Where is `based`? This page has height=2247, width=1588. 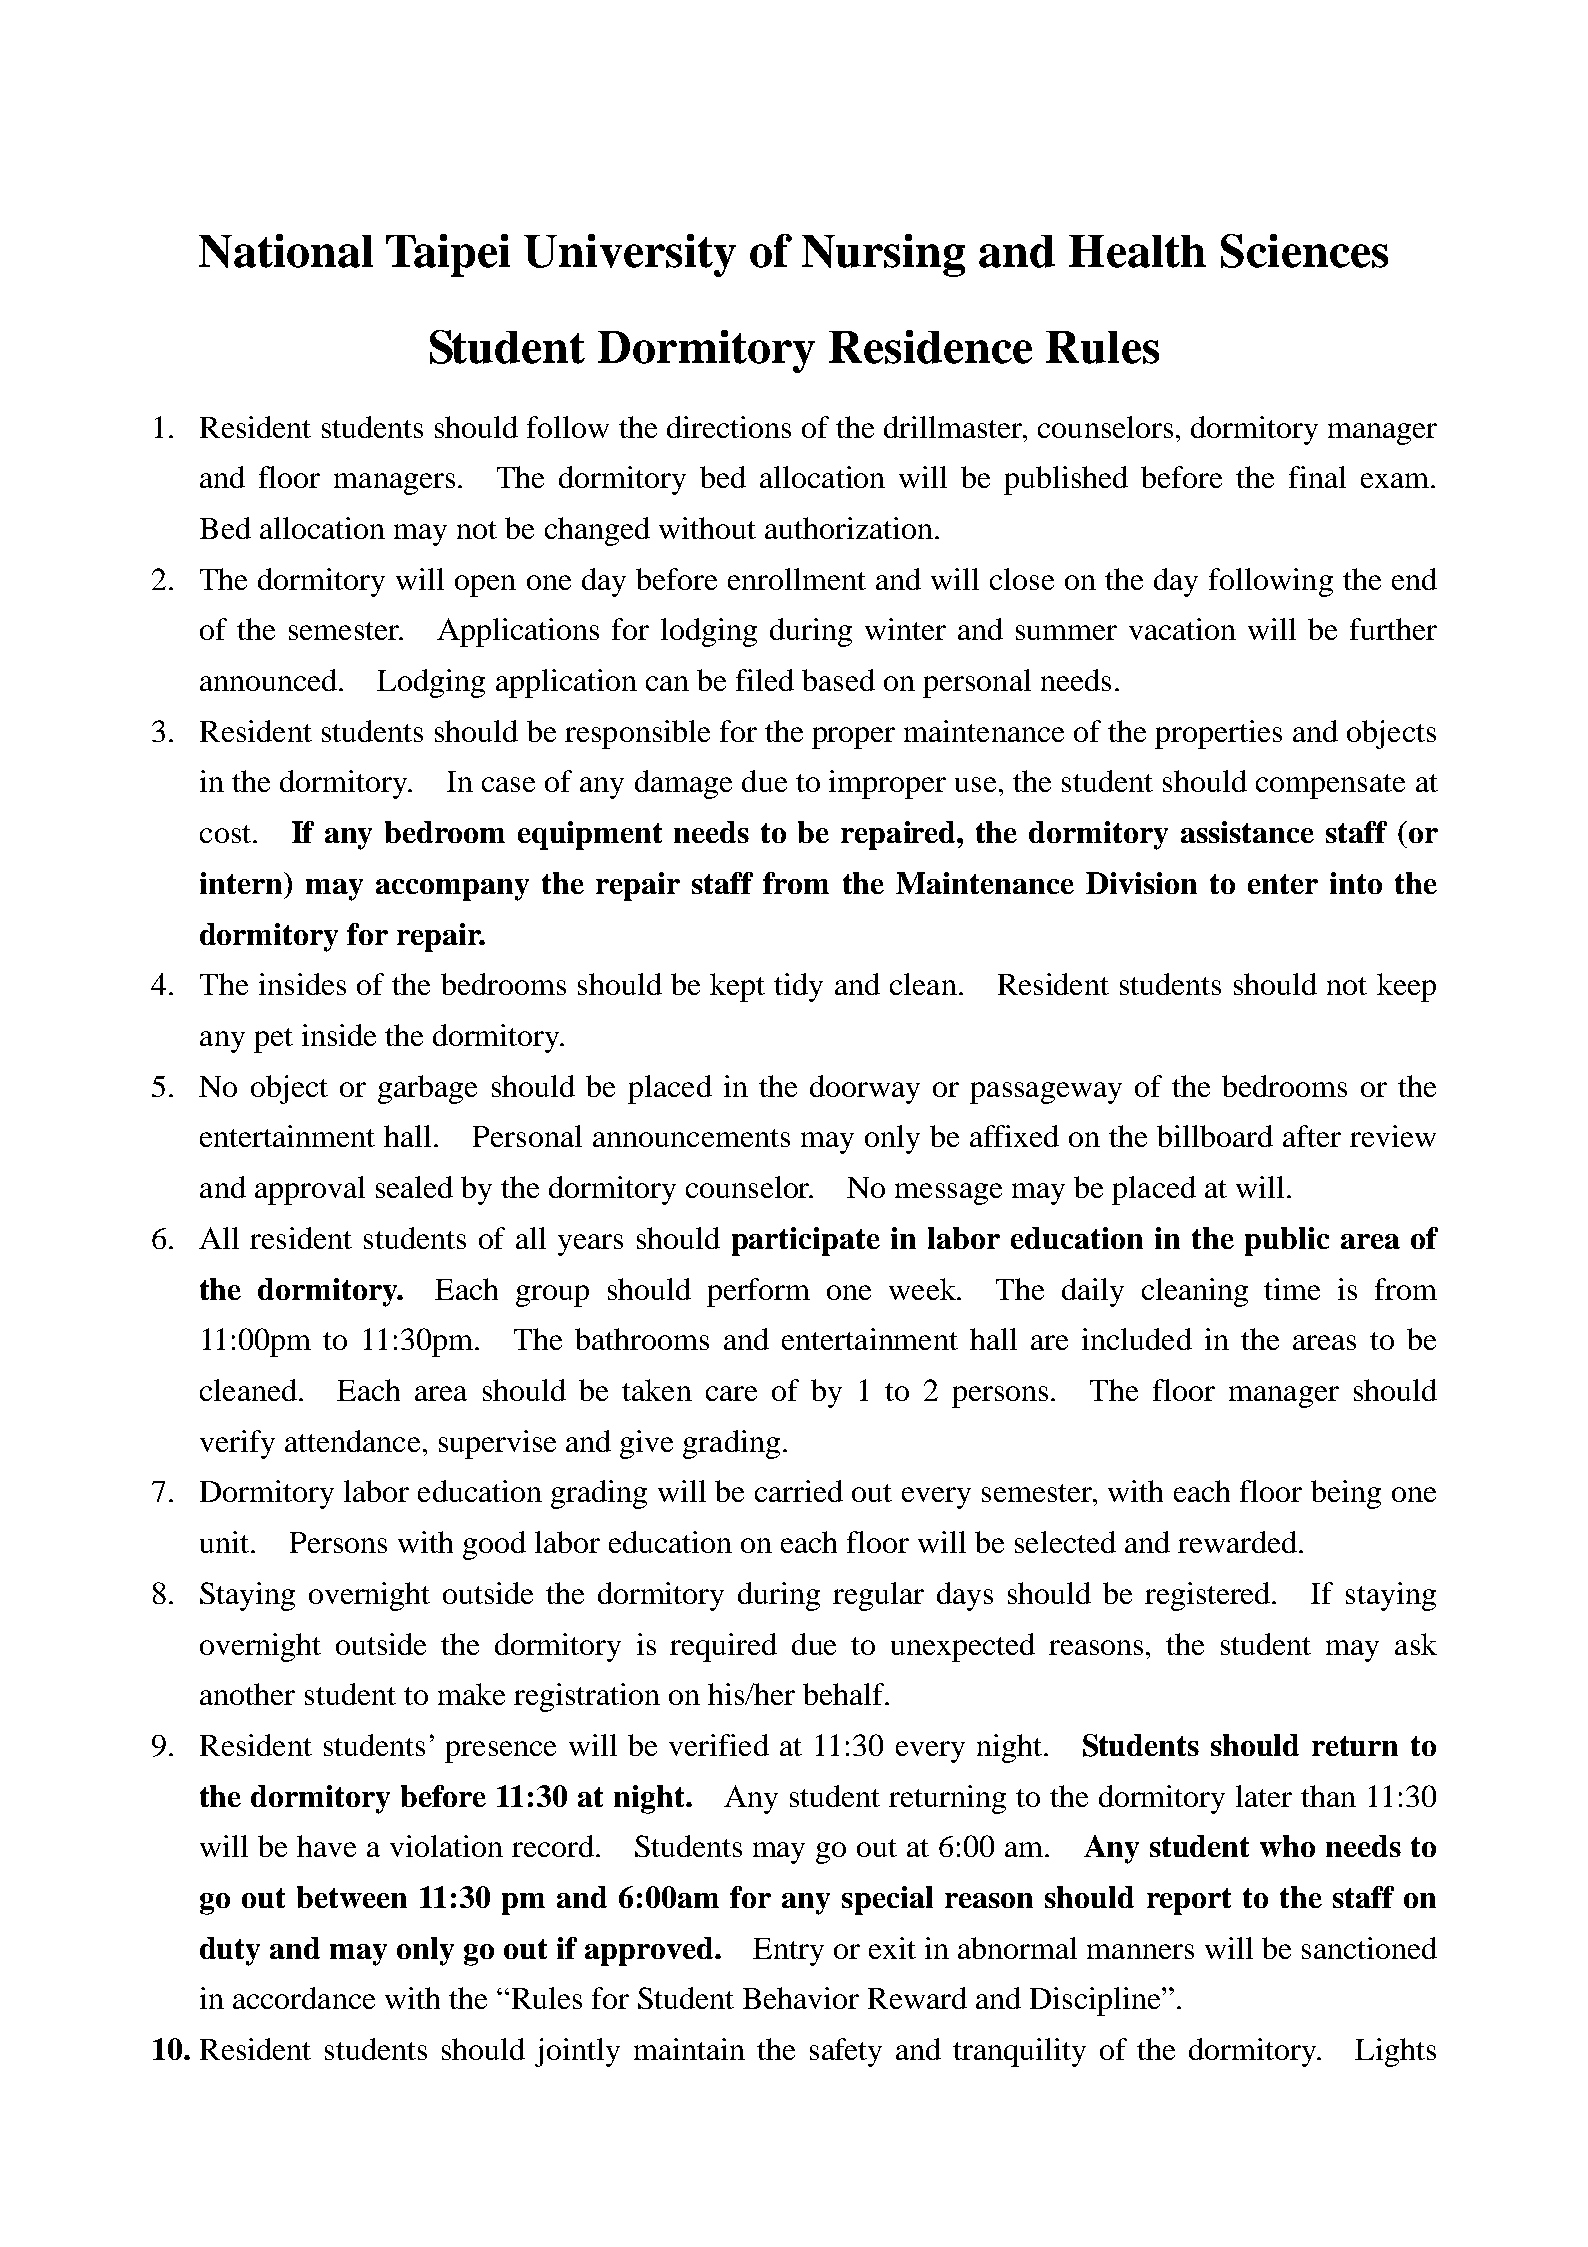
based is located at coordinates (838, 680).
